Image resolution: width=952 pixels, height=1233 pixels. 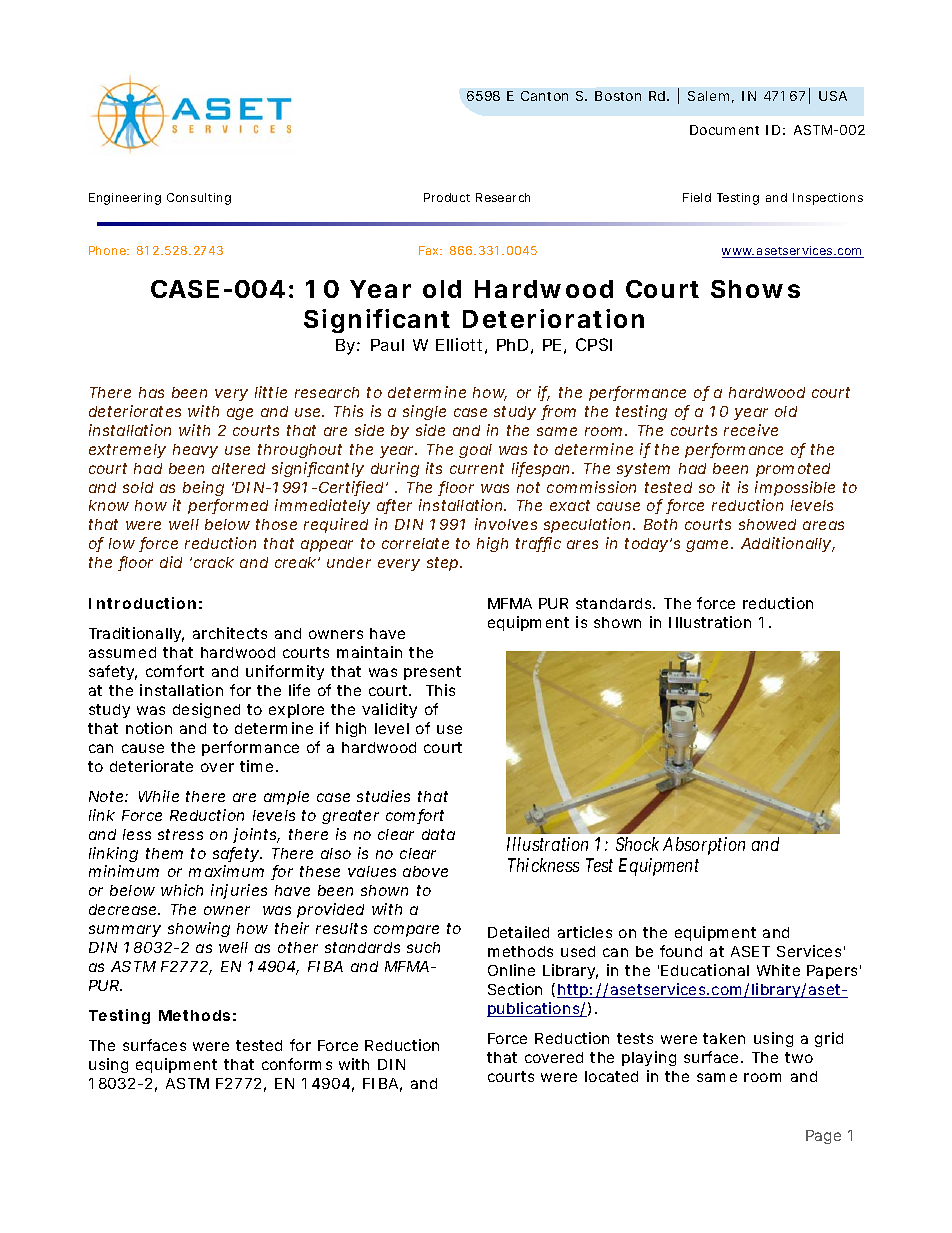 What do you see at coordinates (297, 1064) in the screenshot?
I see `conforms` at bounding box center [297, 1064].
